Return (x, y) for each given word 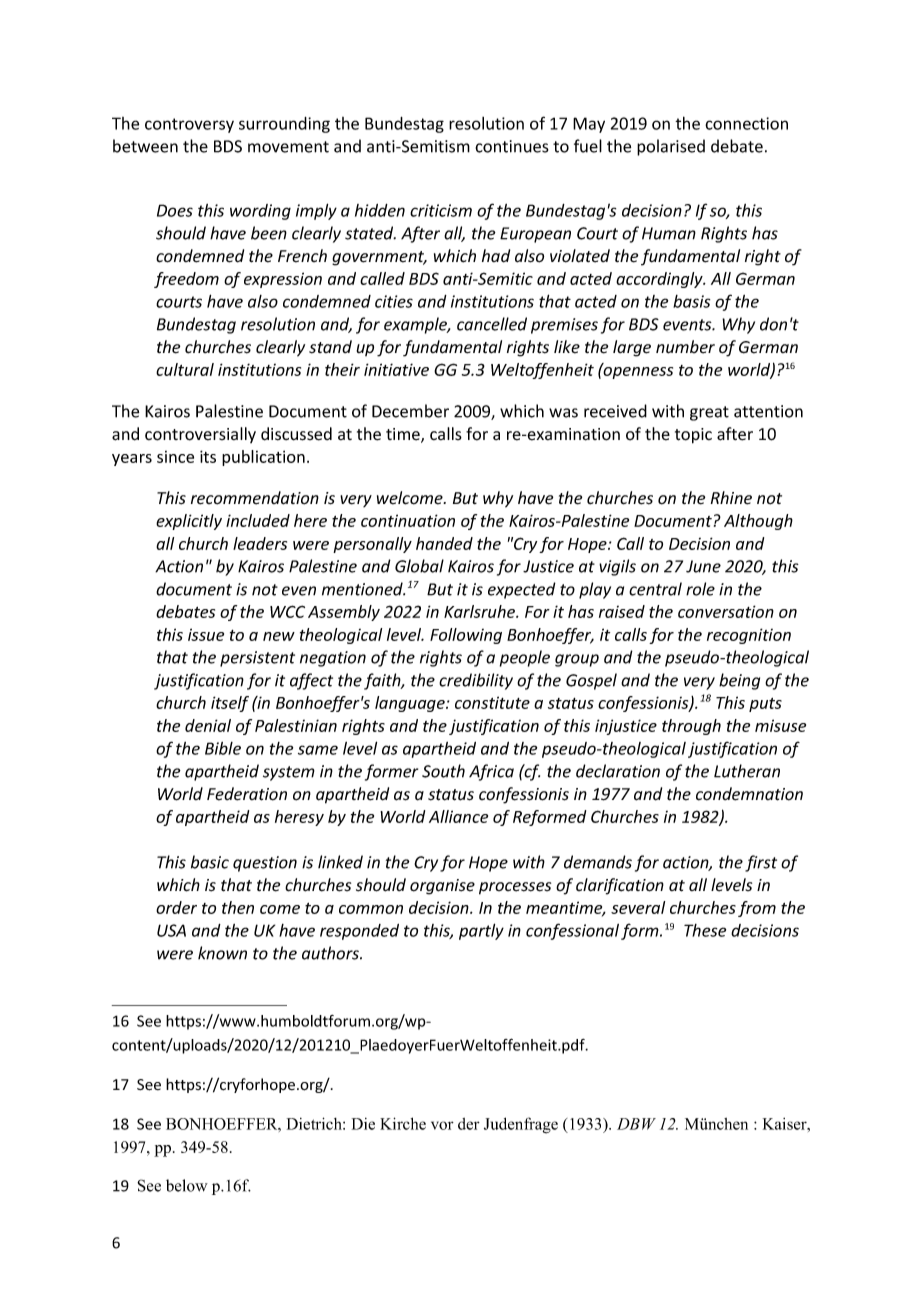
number (685, 347)
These (705, 930)
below (187, 1185)
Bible (223, 748)
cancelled (492, 324)
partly (481, 931)
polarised (671, 147)
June (703, 566)
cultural (185, 369)
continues (512, 146)
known (222, 953)
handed (444, 543)
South (443, 771)
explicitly (189, 522)
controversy (189, 125)
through (691, 727)
